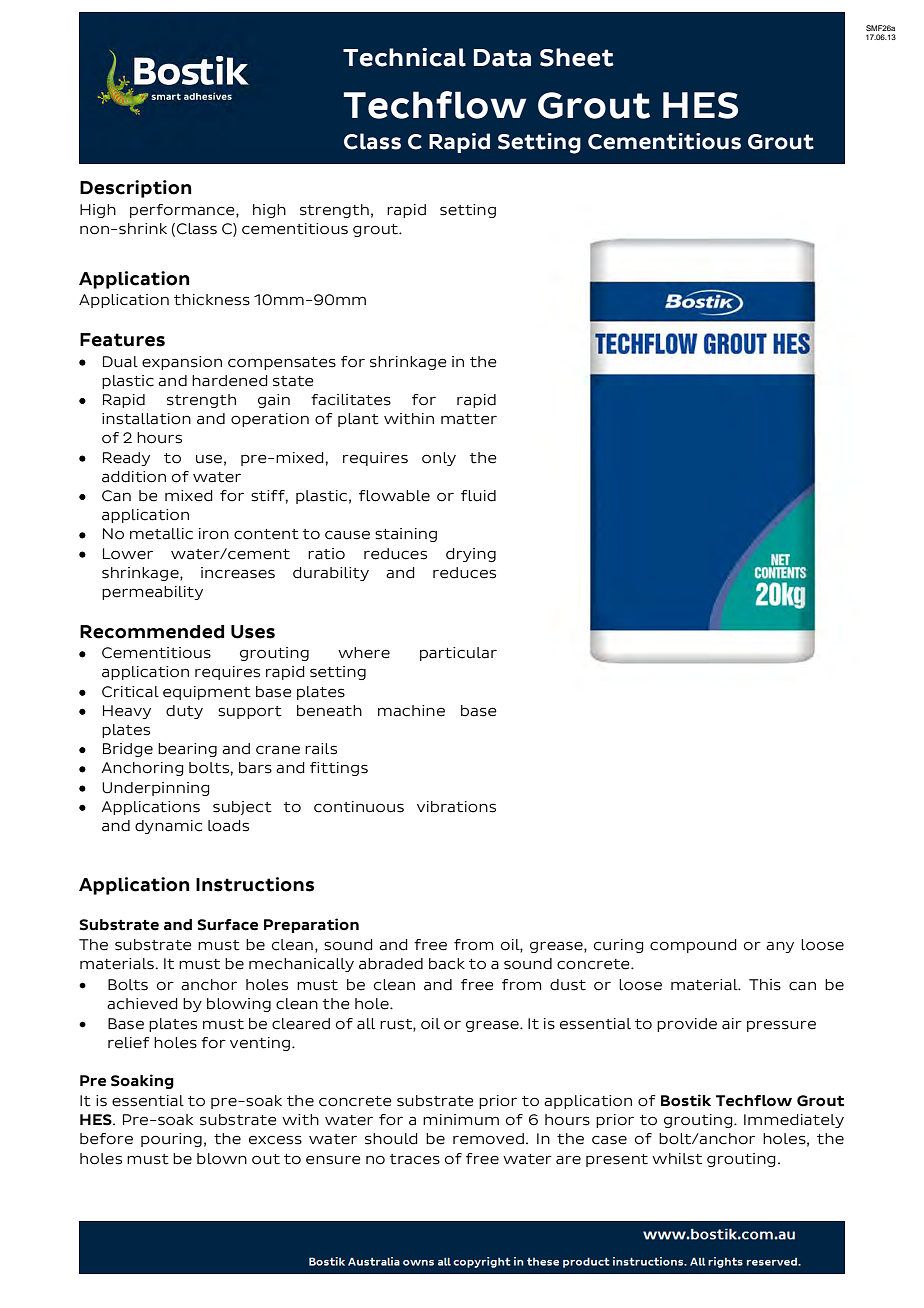 This screenshot has height=1308, width=924. I want to click on minimum, so click(461, 1120).
